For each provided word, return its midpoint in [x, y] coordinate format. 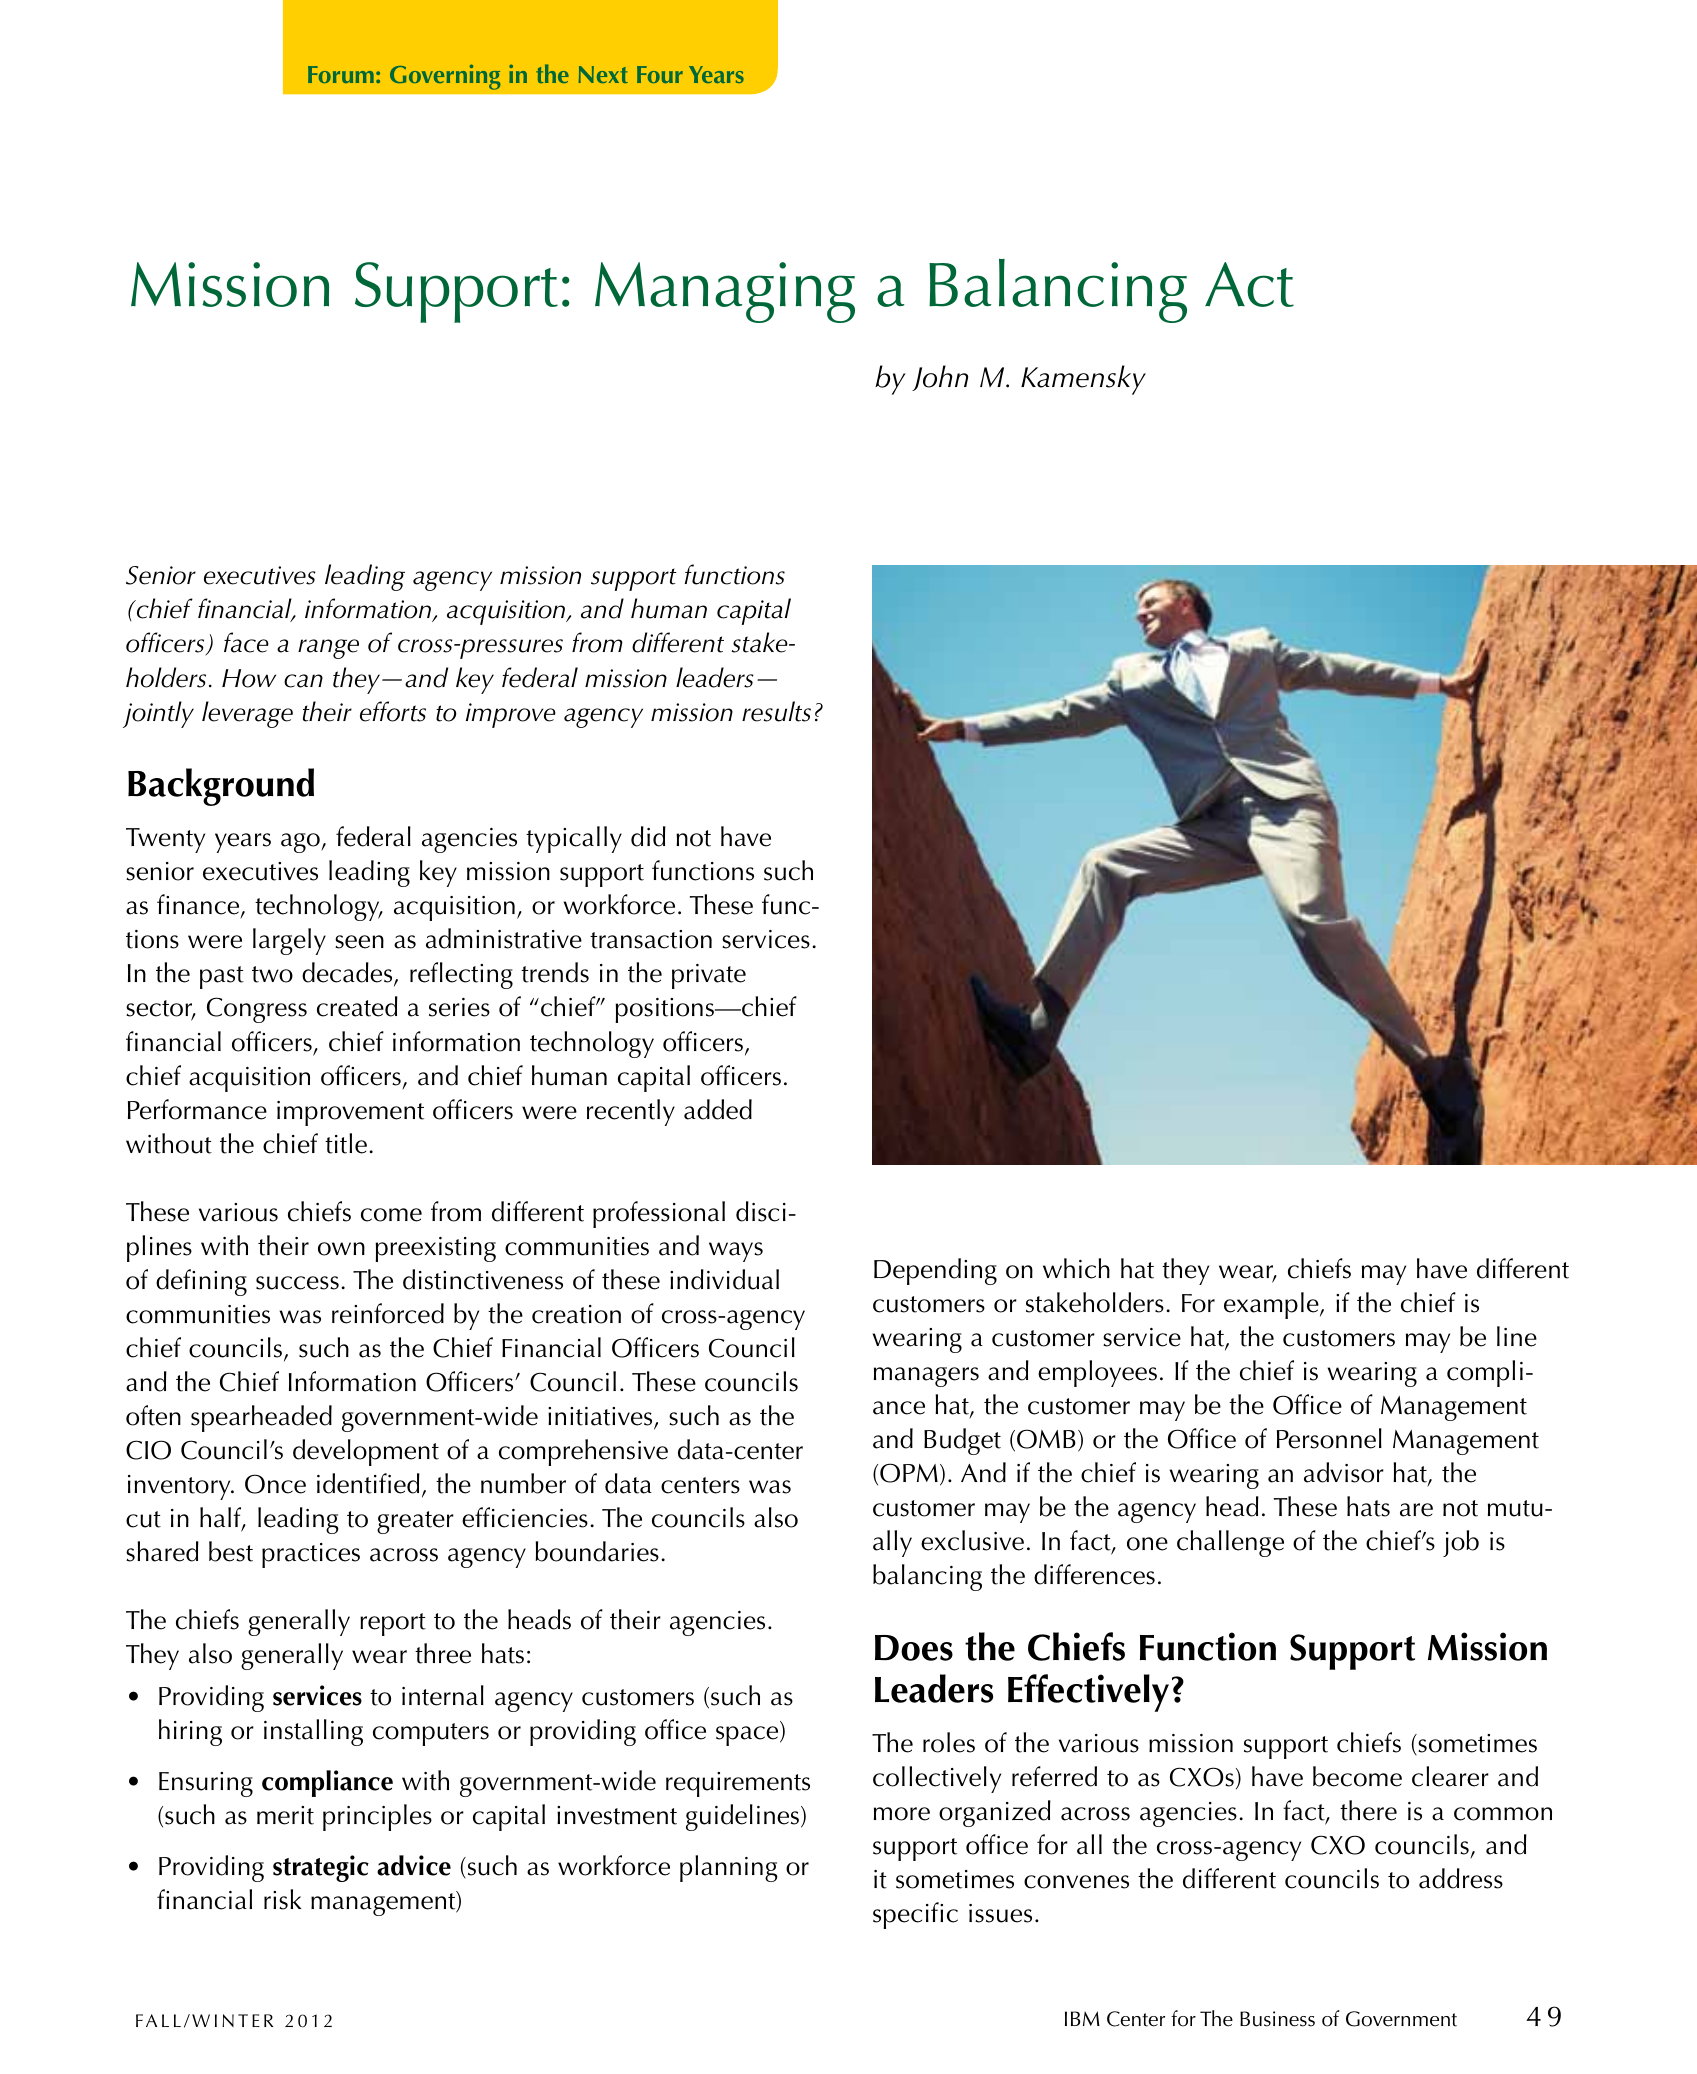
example [1272, 1305]
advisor [1344, 1472]
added [718, 1109]
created [357, 1006]
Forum [341, 74]
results [776, 711]
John [940, 378]
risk [282, 1899]
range [328, 649]
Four [660, 74]
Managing [725, 292]
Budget [962, 1441]
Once [275, 1484]
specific [915, 1915]
